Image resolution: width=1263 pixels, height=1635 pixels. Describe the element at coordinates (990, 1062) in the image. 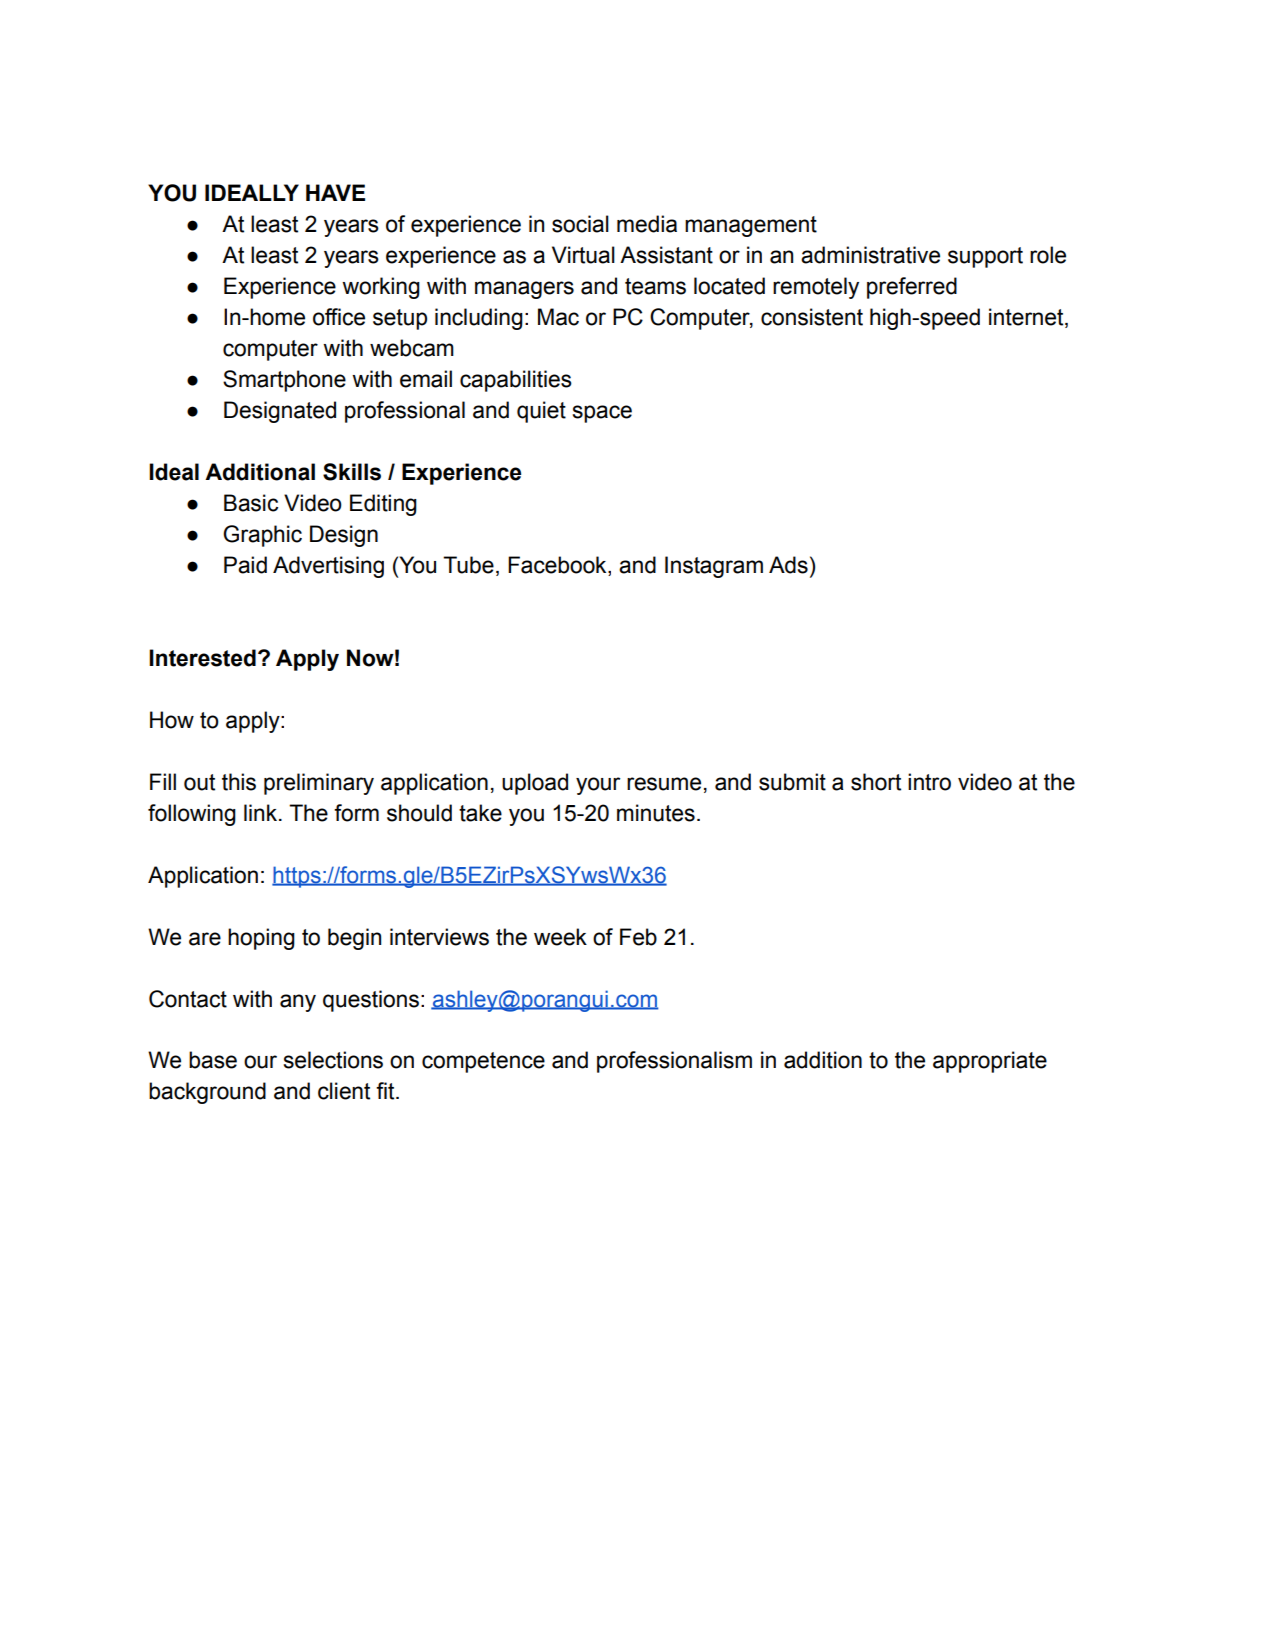

I see `appropriate` at that location.
